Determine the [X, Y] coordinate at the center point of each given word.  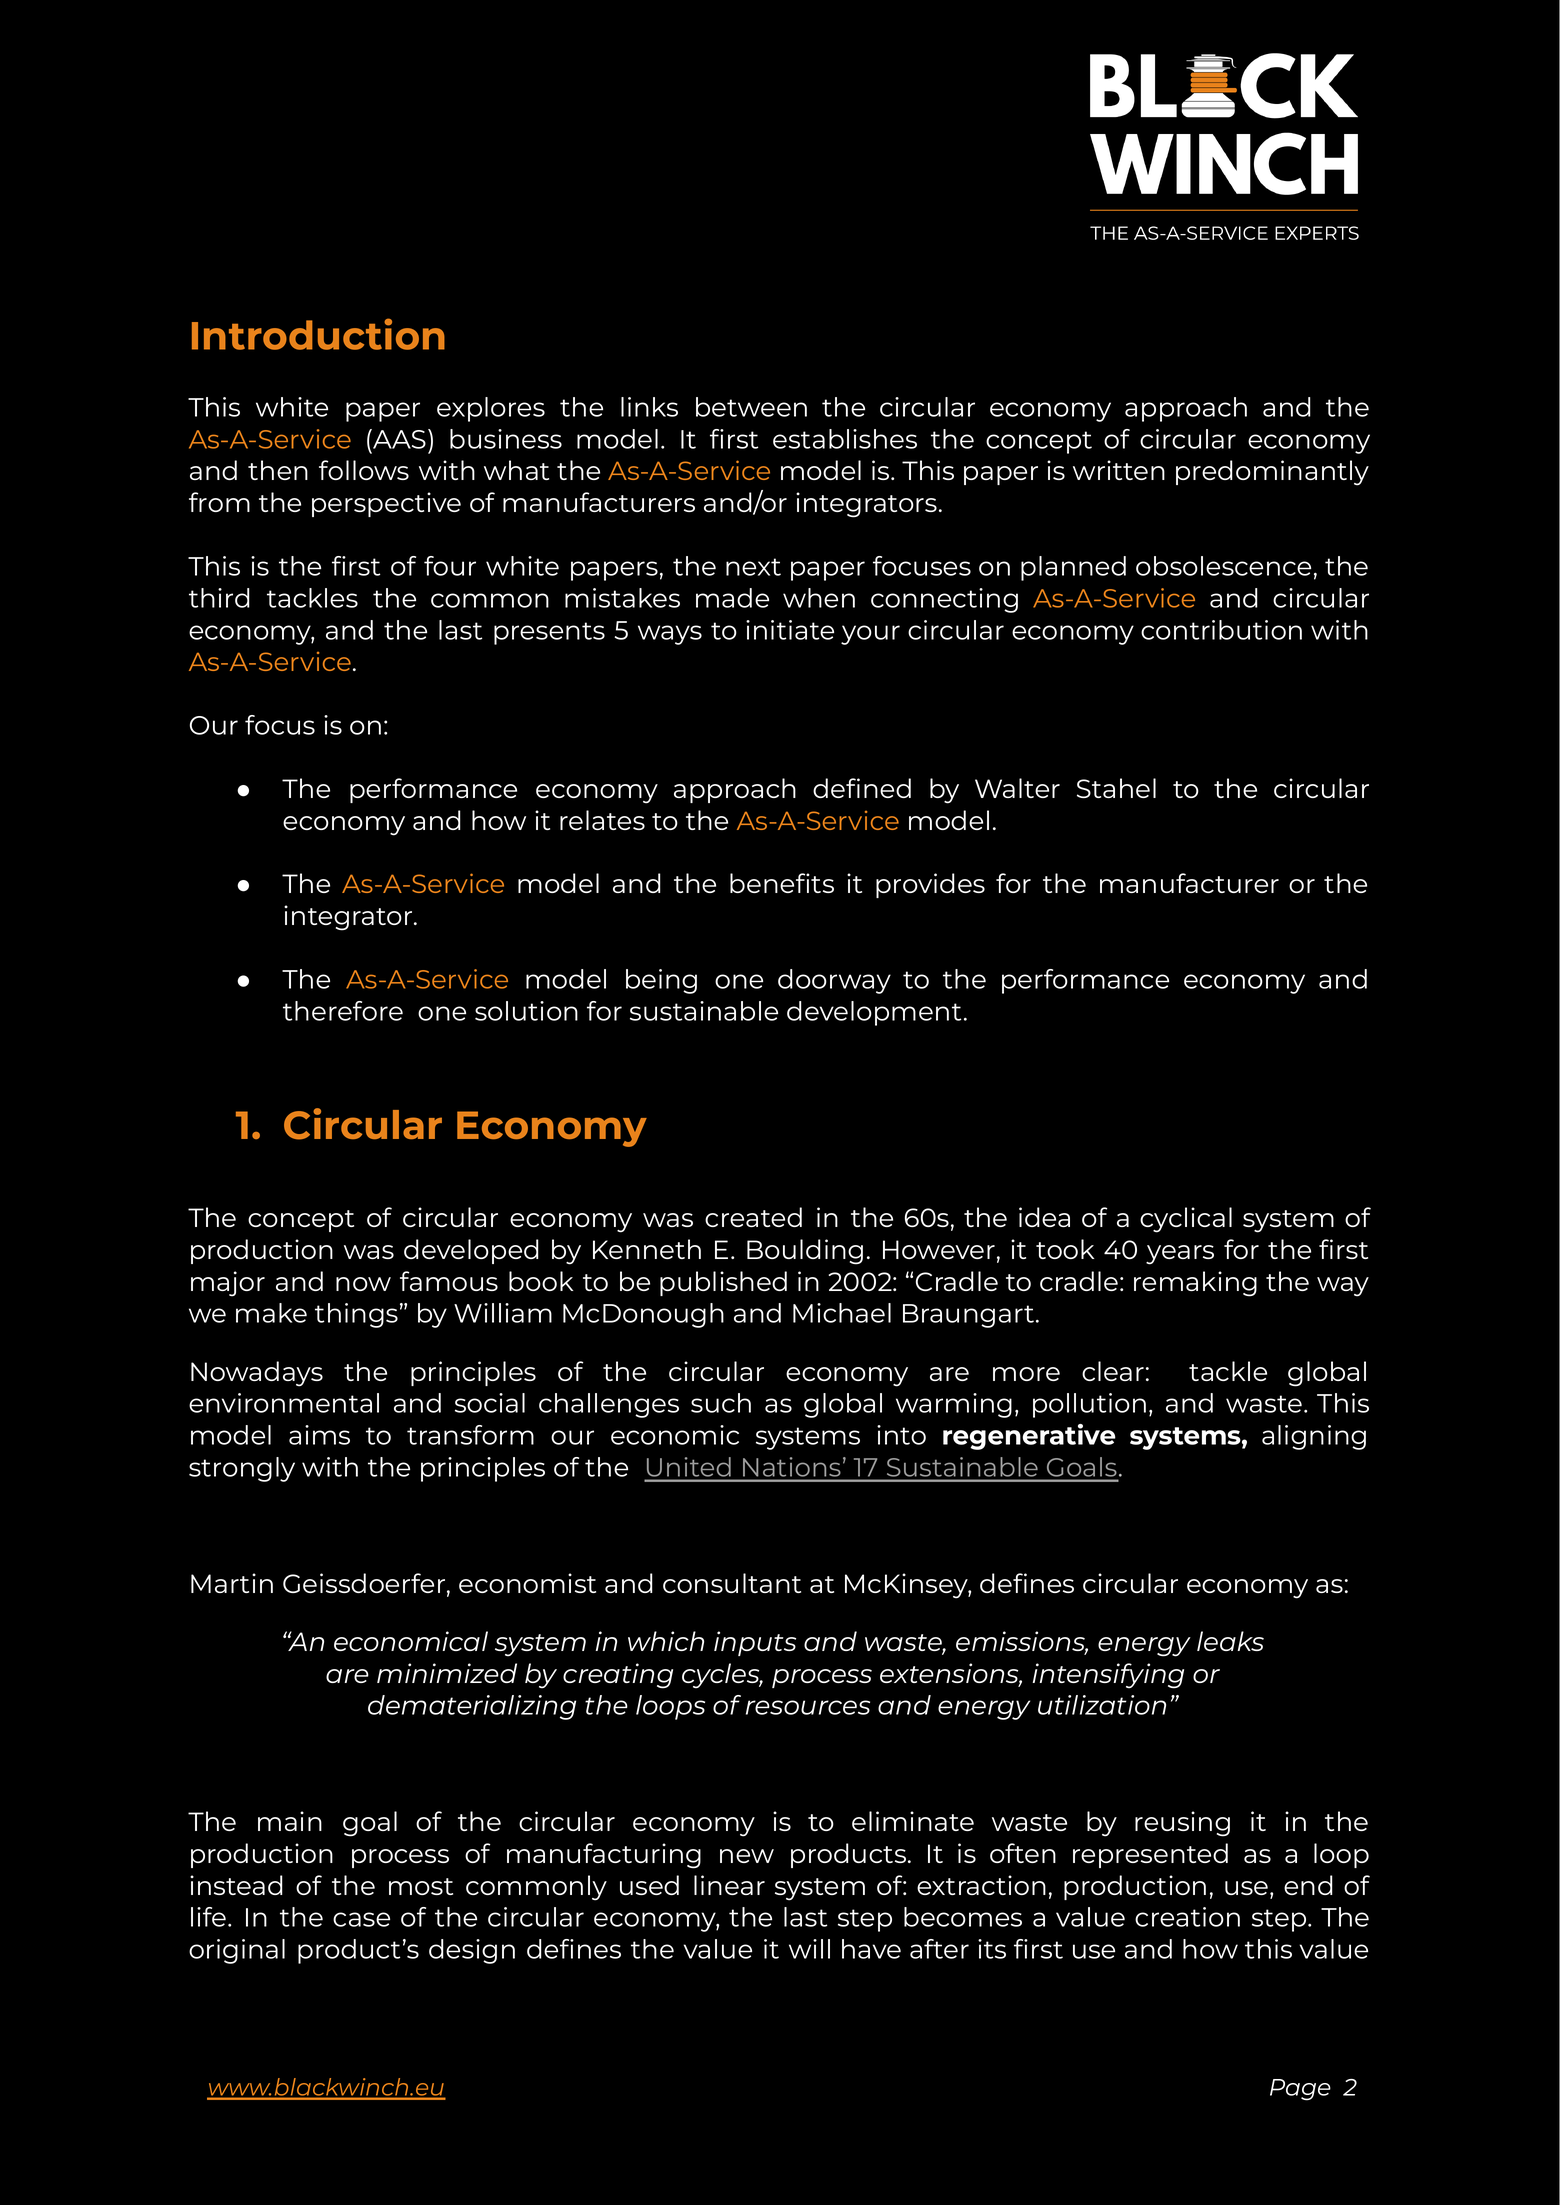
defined [862, 788]
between [751, 407]
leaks [1230, 1641]
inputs [755, 1643]
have [871, 1949]
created [753, 1217]
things [356, 1315]
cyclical [1186, 1220]
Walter [1017, 788]
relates [602, 820]
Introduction [318, 334]
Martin [232, 1583]
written [1119, 470]
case [361, 1919]
